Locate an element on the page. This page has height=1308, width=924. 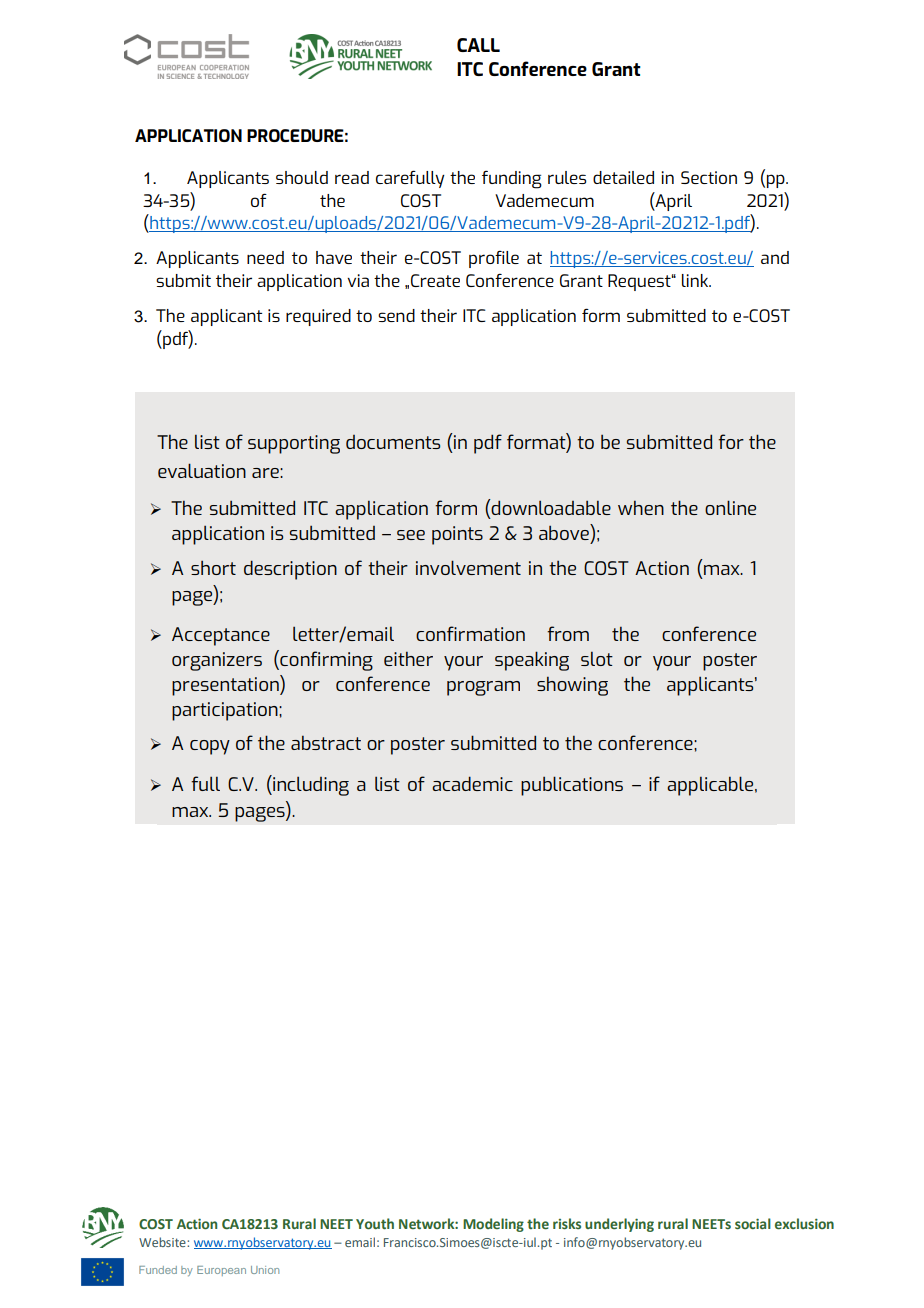
academic is located at coordinates (472, 783).
